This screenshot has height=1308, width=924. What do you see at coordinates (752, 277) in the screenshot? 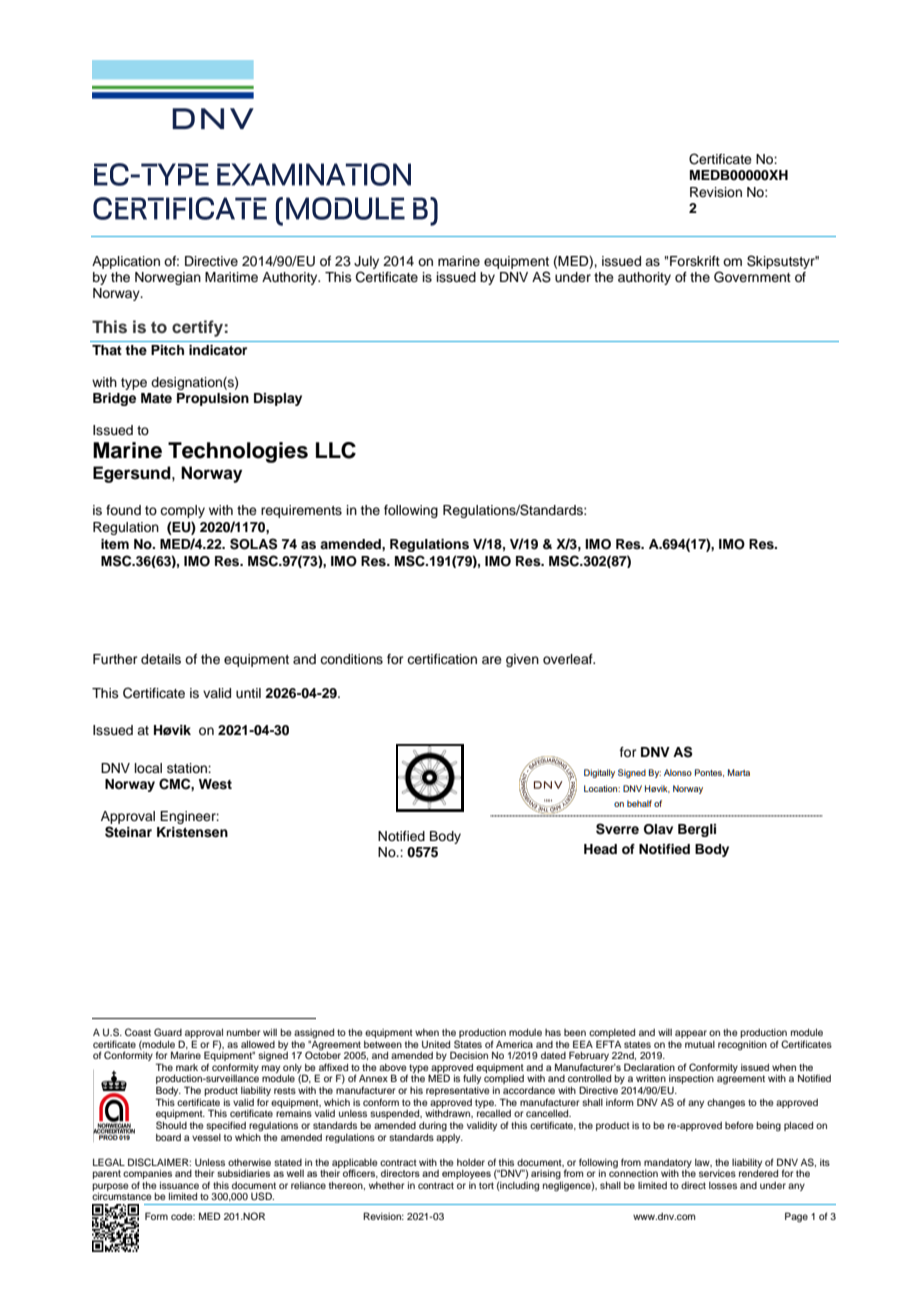
I see `Government` at bounding box center [752, 277].
